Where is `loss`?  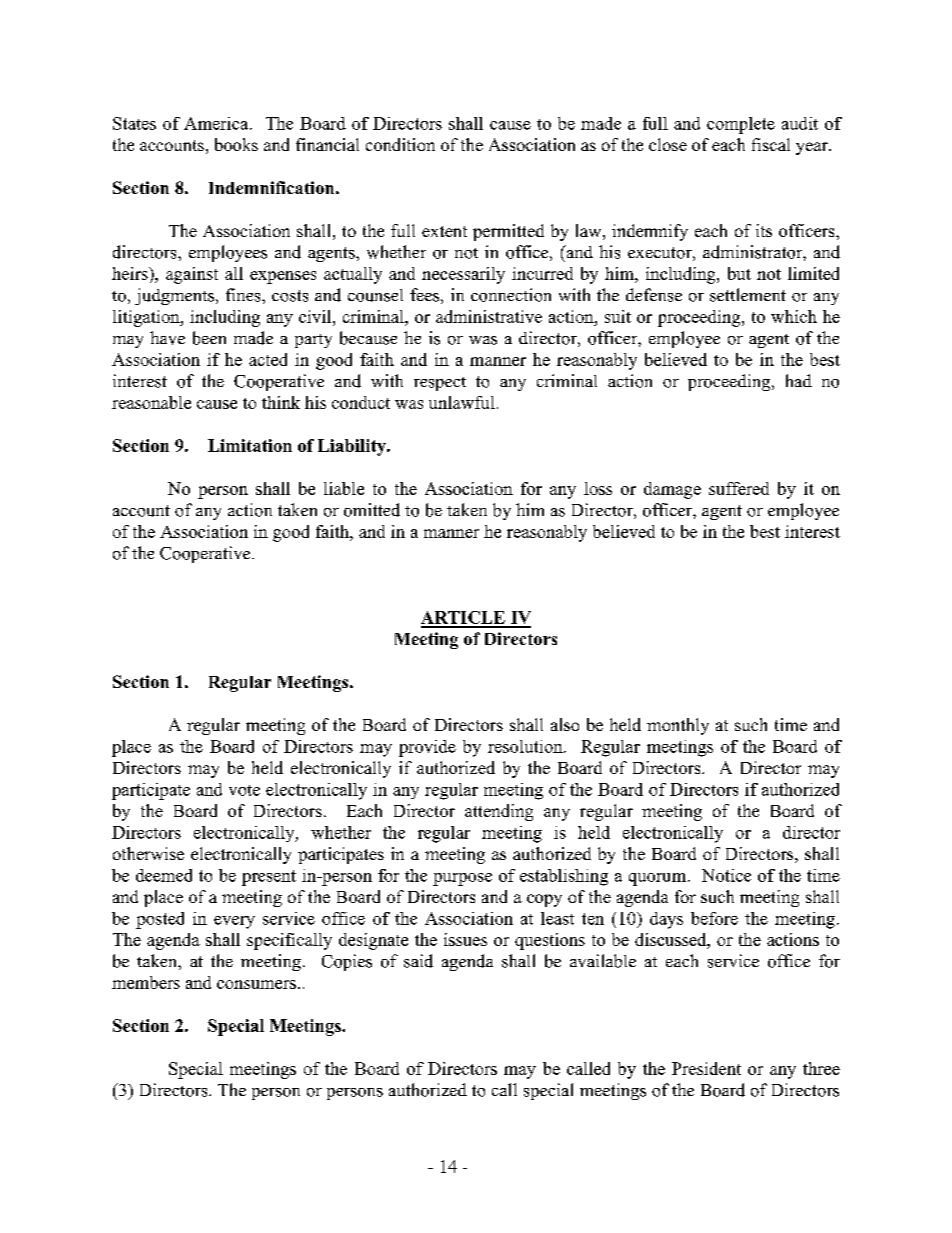
loss is located at coordinates (598, 488).
